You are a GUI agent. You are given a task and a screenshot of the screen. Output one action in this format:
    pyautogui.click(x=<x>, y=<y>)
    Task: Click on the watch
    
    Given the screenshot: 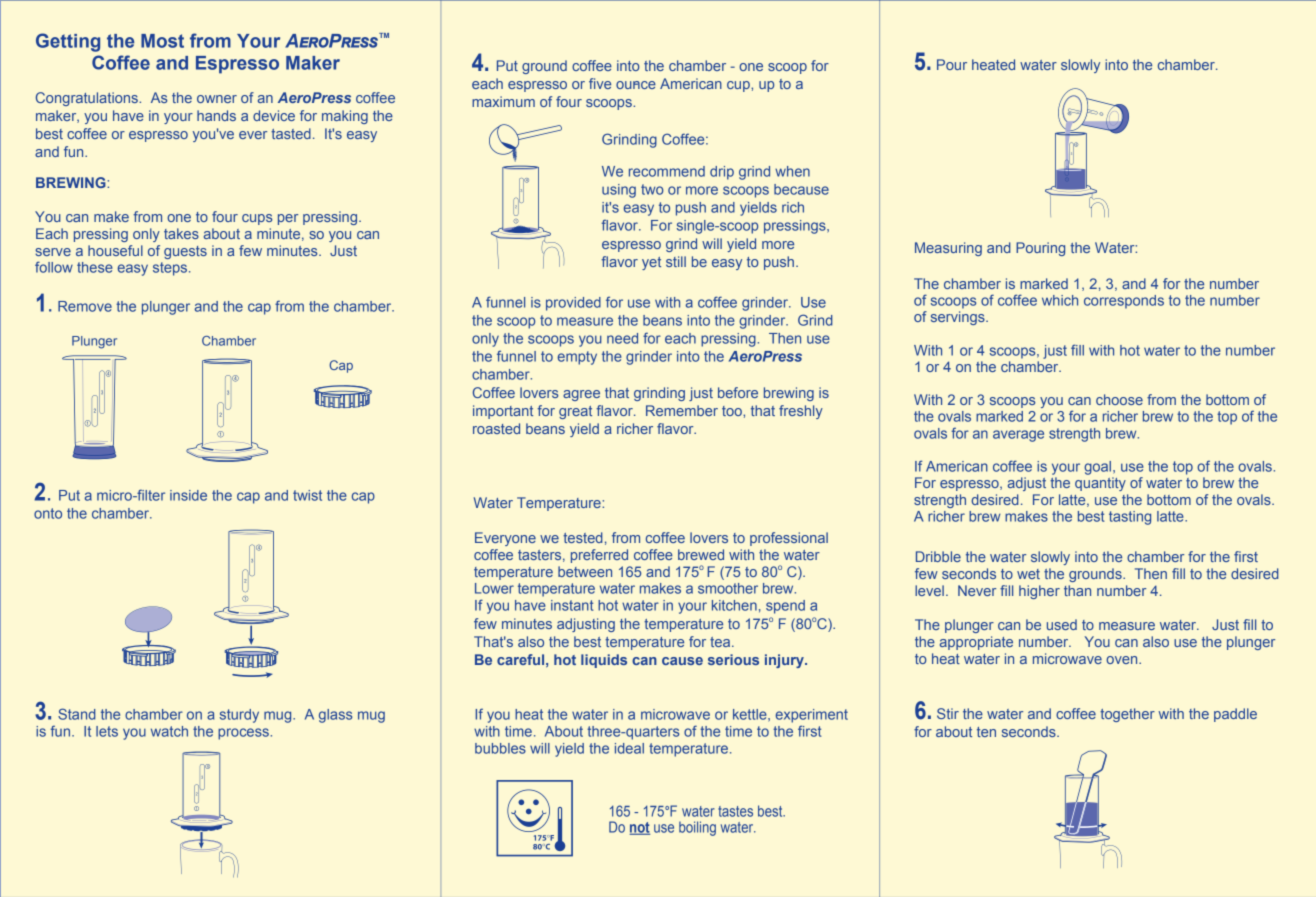 What is the action you would take?
    pyautogui.click(x=169, y=731)
